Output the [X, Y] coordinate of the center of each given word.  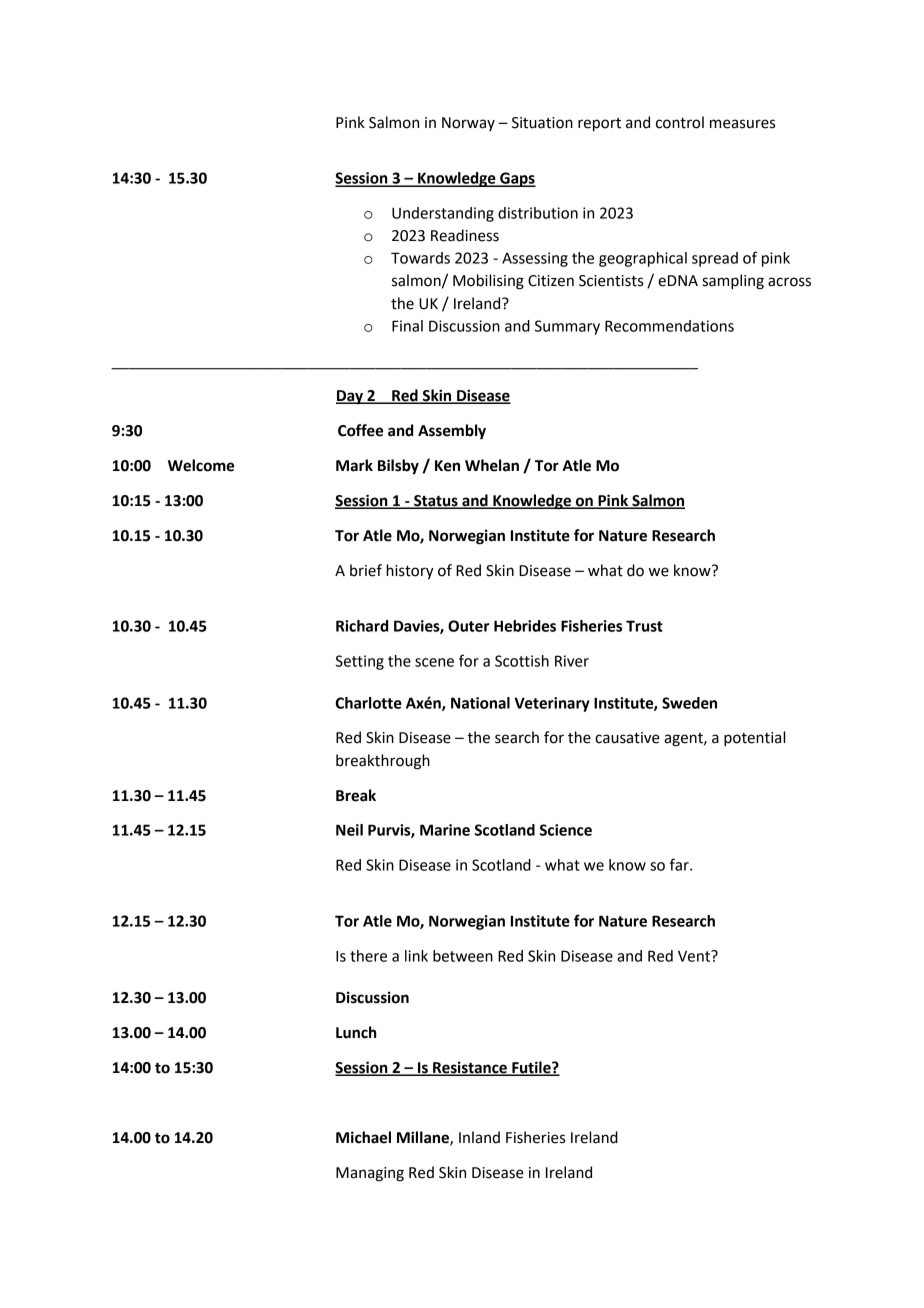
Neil [349, 830]
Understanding [443, 214]
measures [742, 124]
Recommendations [669, 326]
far [680, 864]
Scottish [522, 661]
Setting [359, 662]
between [463, 956]
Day [350, 397]
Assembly [452, 432]
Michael [363, 1137]
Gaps [517, 179]
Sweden [689, 703]
